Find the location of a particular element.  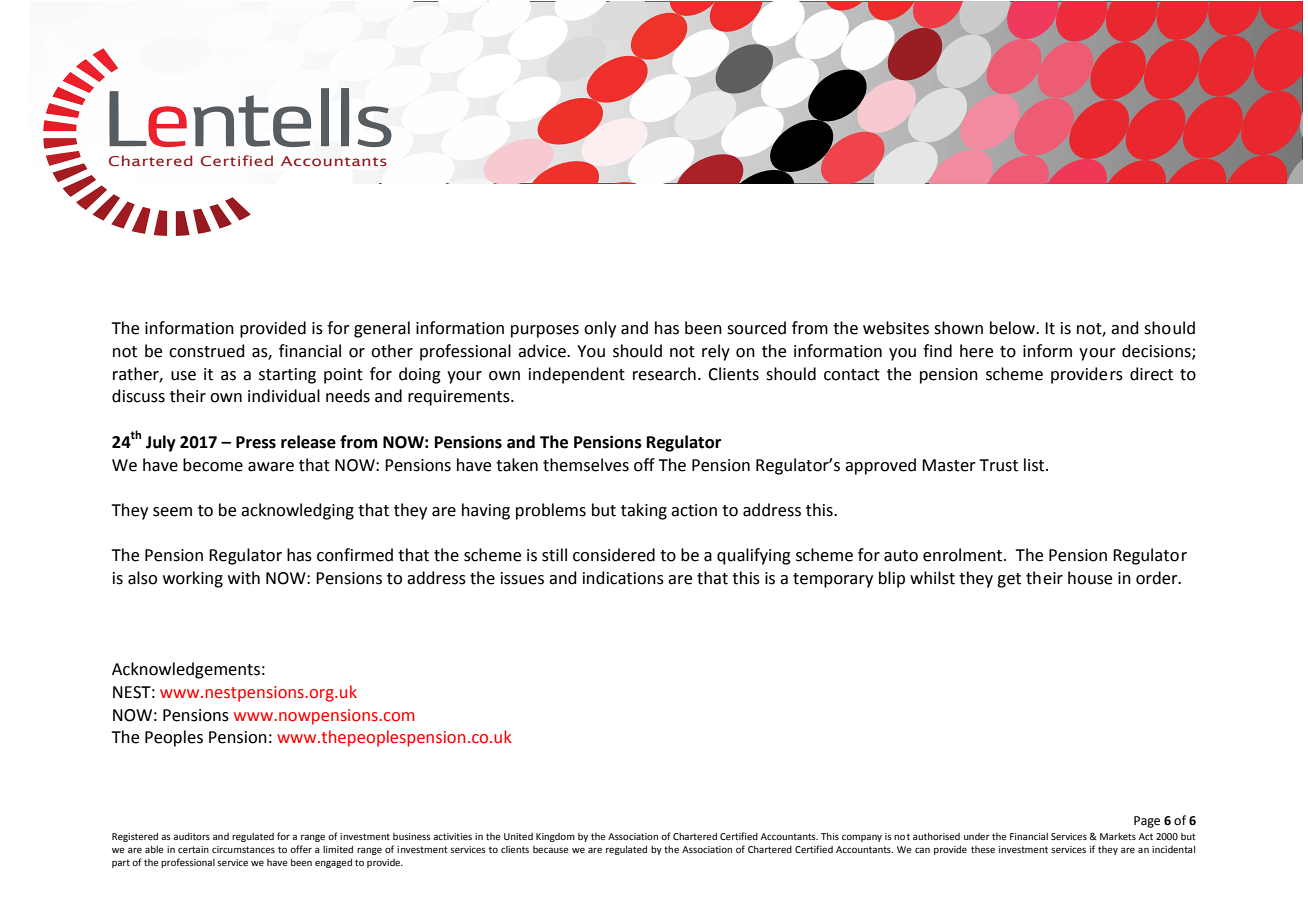

these is located at coordinates (983, 849).
